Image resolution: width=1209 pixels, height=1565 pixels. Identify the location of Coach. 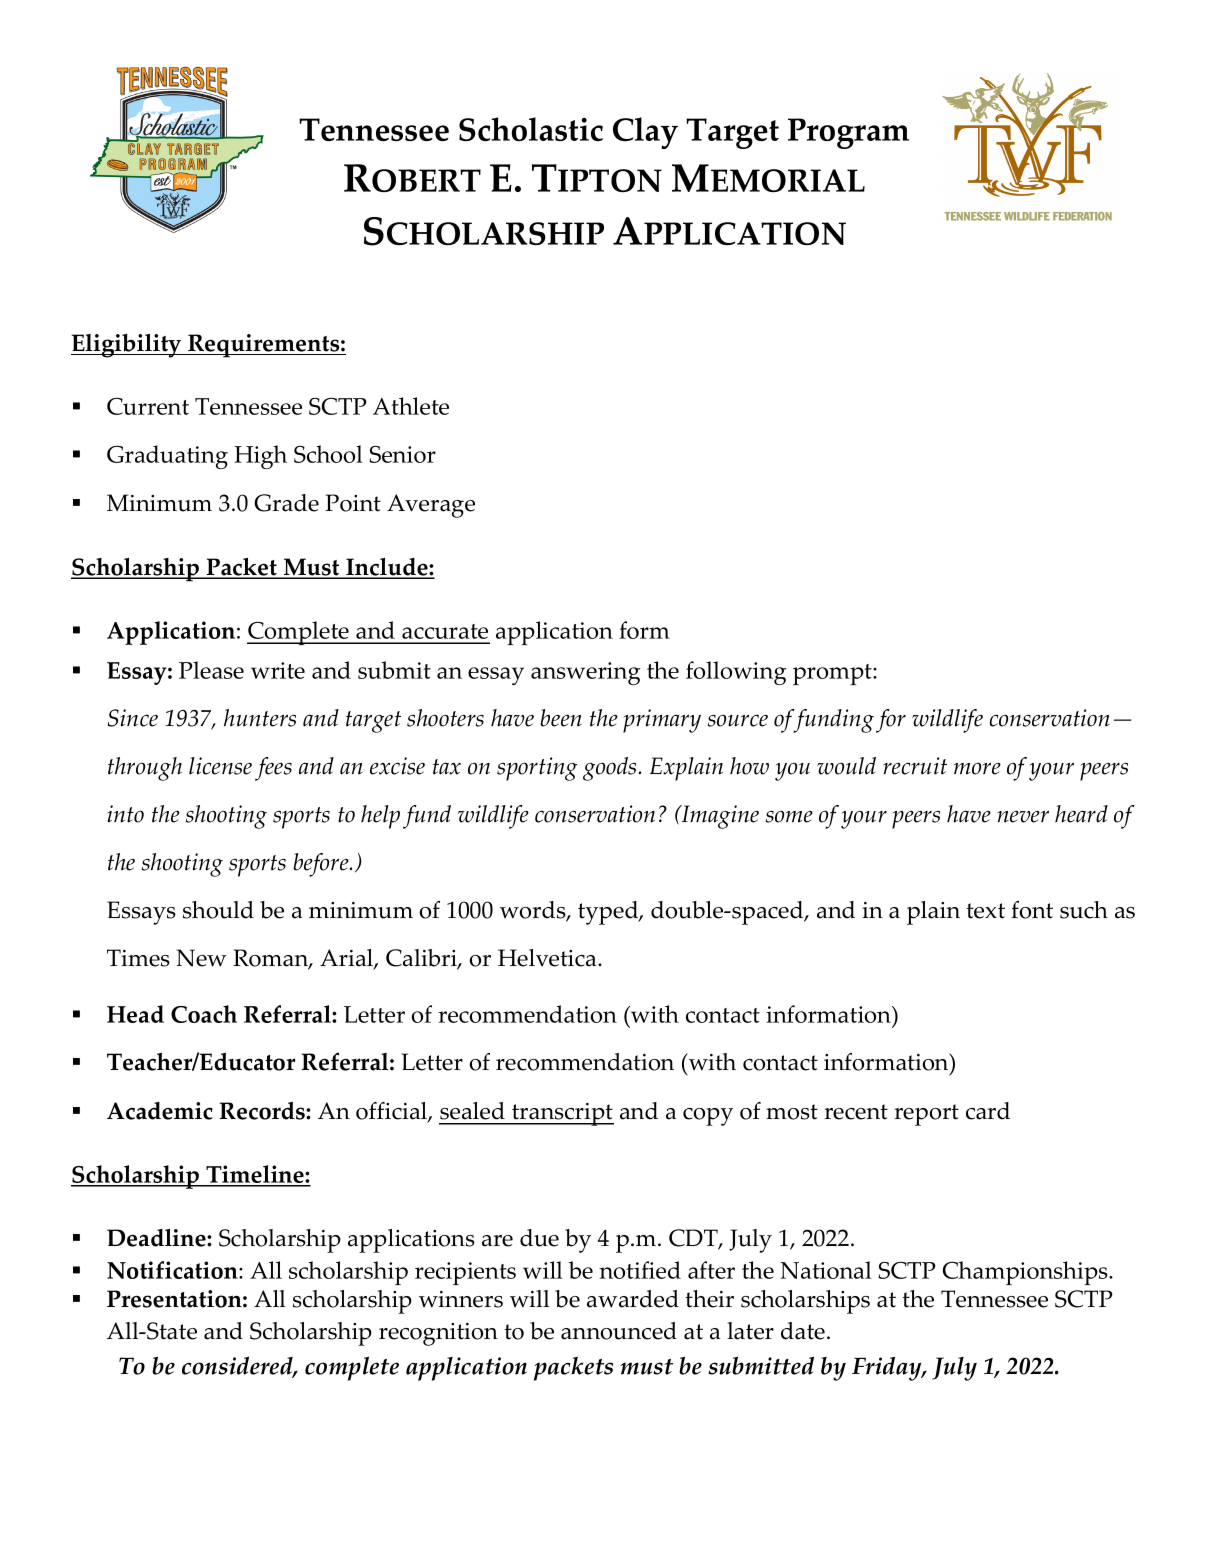
(204, 1014).
